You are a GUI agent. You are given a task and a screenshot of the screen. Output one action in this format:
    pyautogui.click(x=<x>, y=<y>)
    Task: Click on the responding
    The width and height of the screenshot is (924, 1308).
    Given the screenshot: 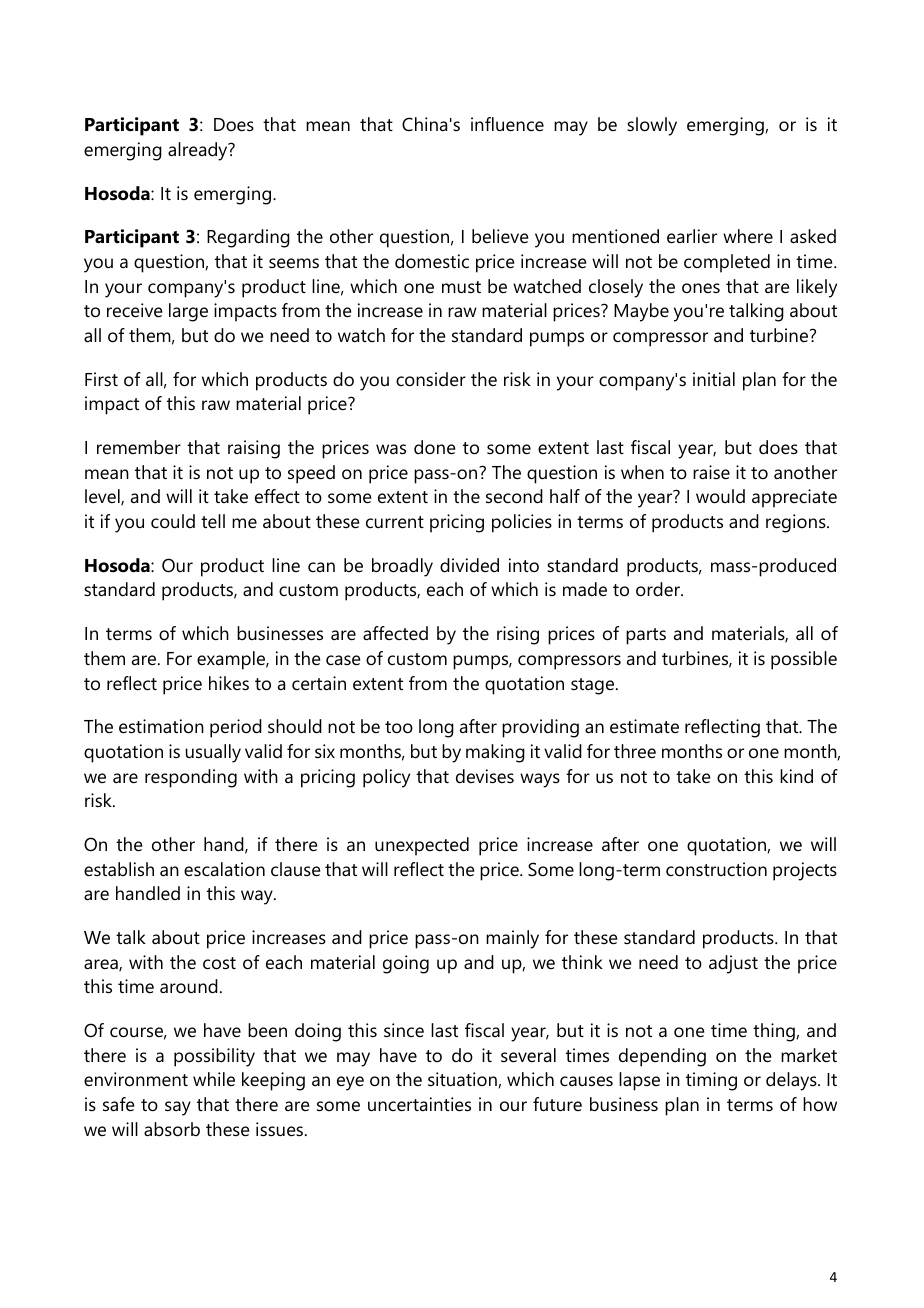 What is the action you would take?
    pyautogui.click(x=191, y=778)
